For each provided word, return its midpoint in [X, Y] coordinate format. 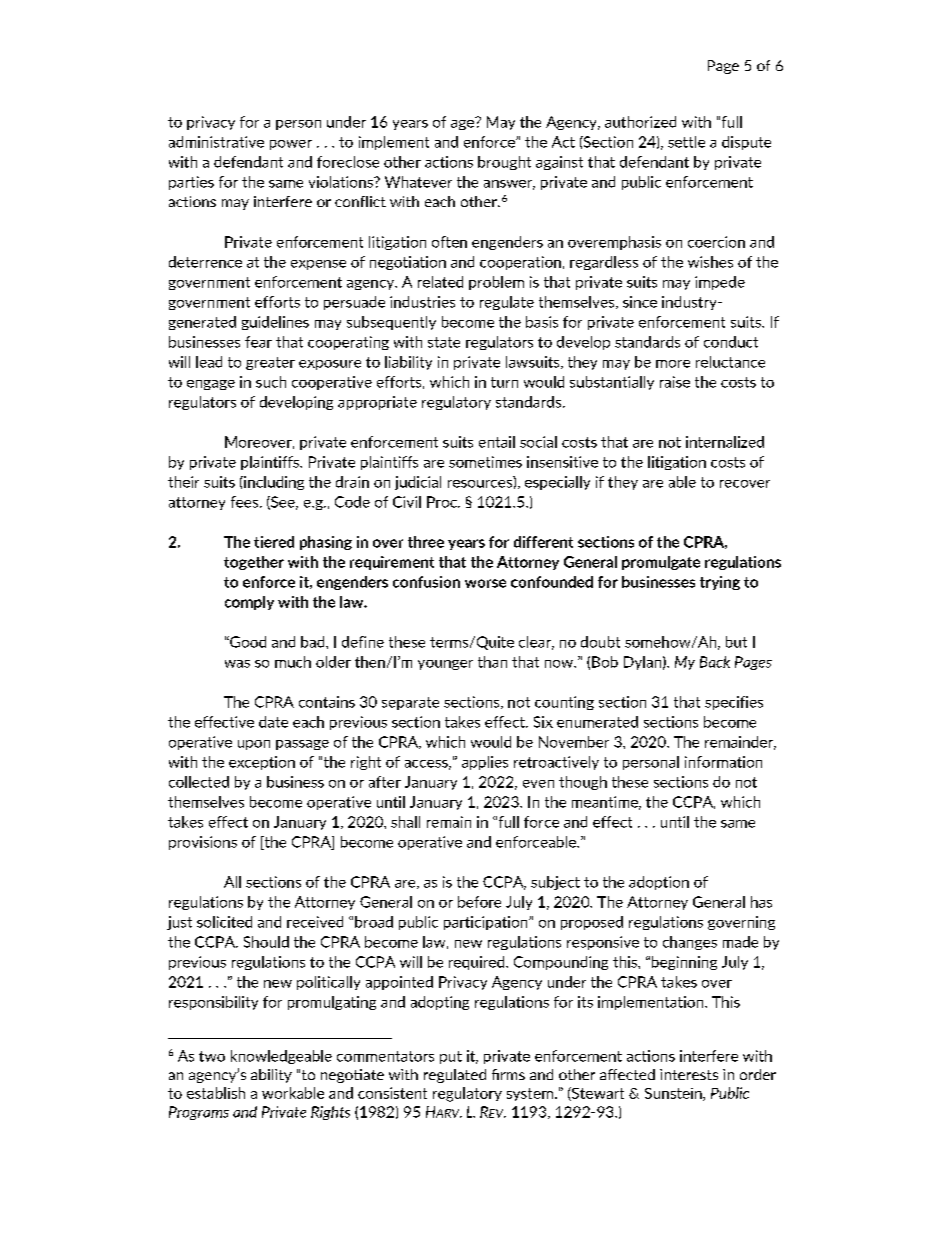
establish [216, 1093]
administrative [216, 142]
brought [504, 163]
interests [689, 1074]
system [531, 1094]
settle [686, 142]
